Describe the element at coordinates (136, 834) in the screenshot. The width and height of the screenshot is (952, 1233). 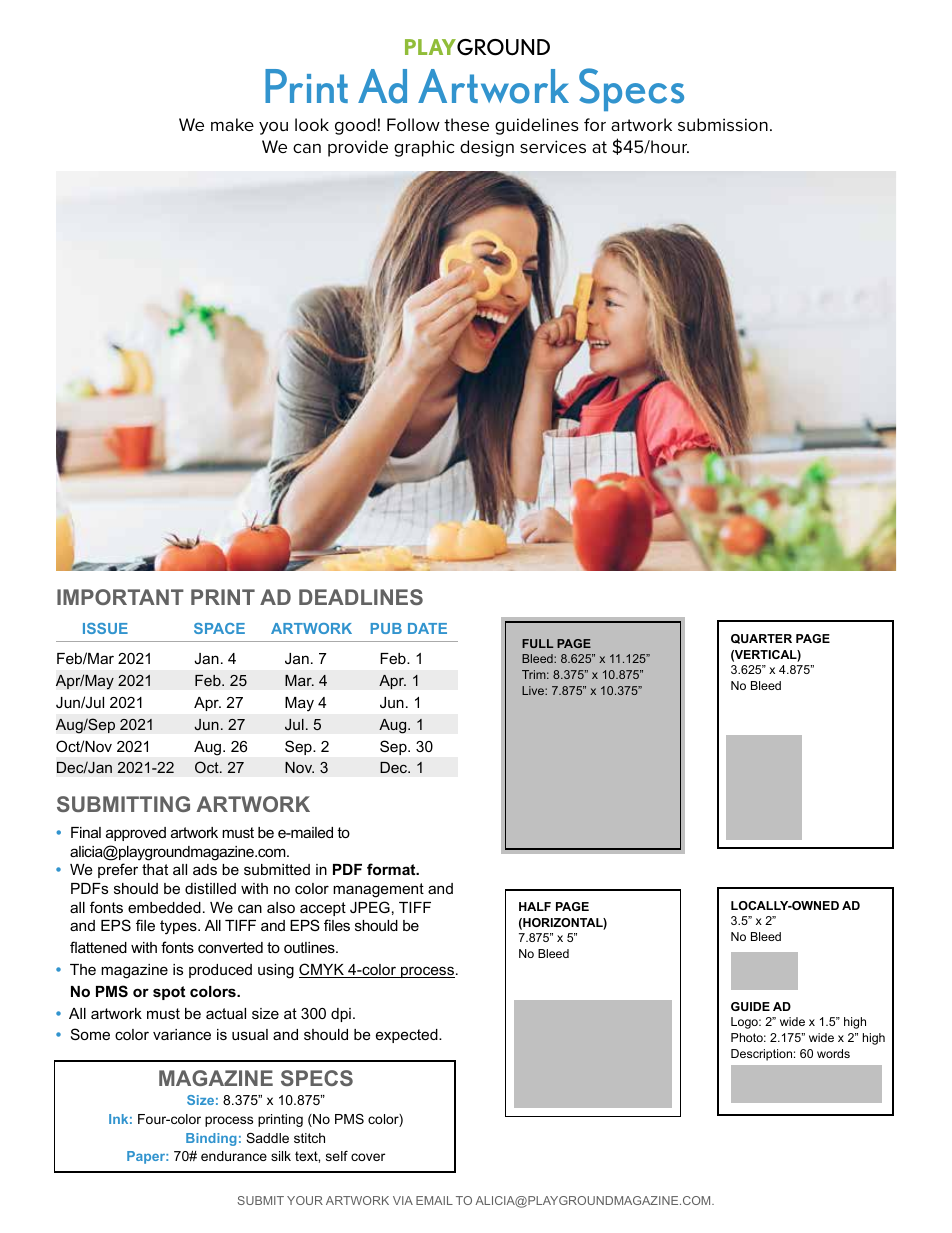
I see `approved` at that location.
